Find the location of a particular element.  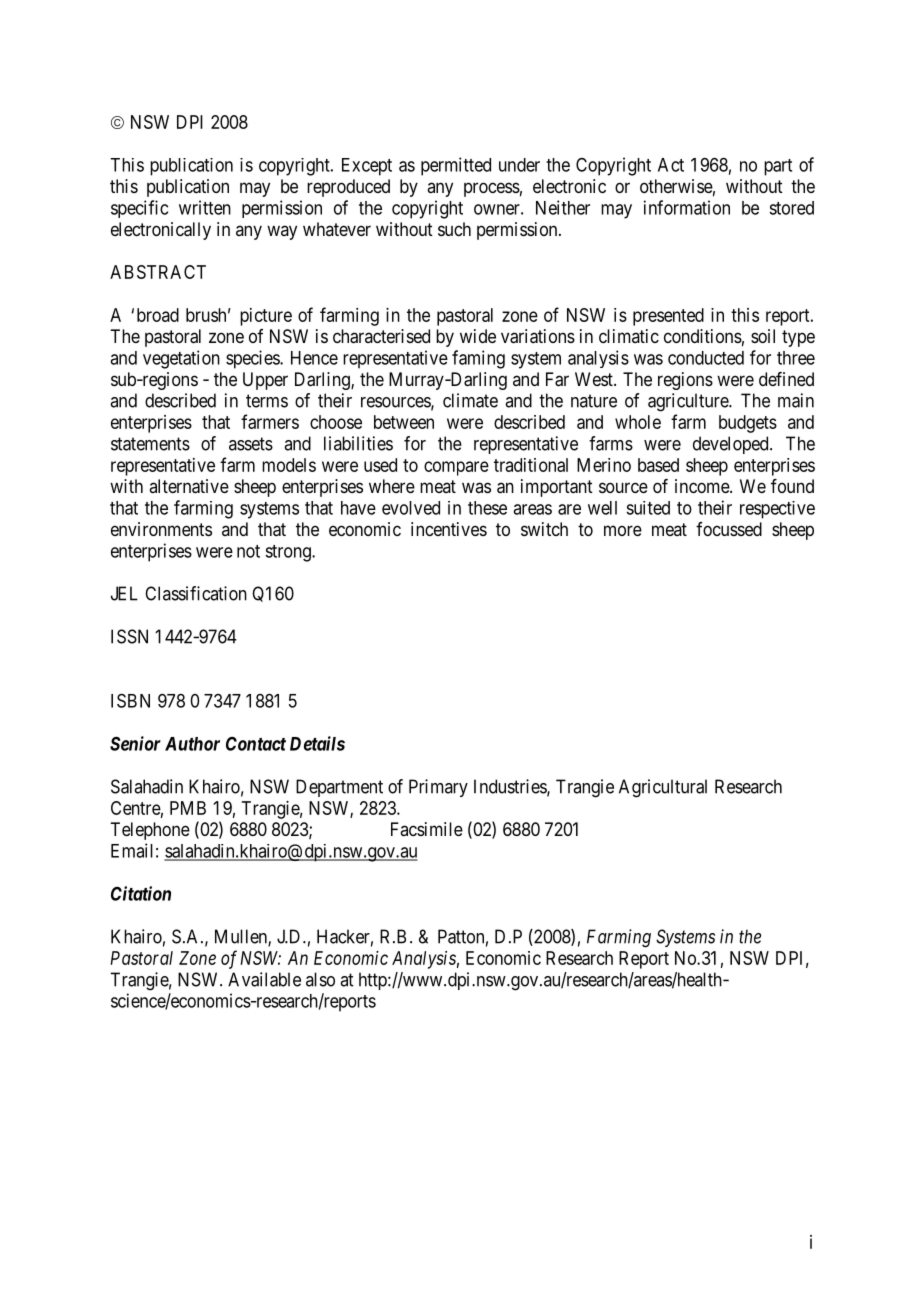

information is located at coordinates (687, 207).
